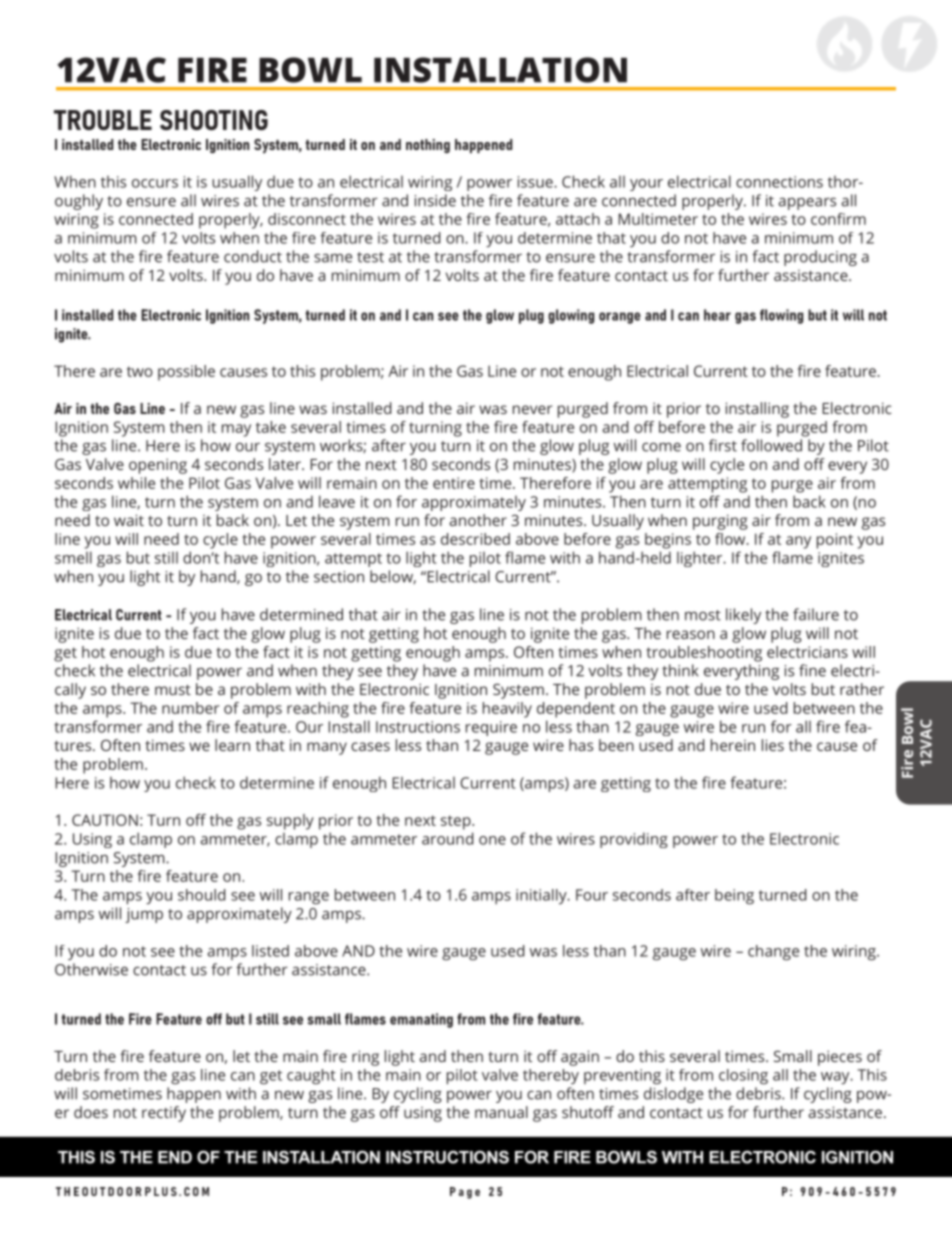 The image size is (952, 1233). Describe the element at coordinates (734, 896) in the image. I see `being` at that location.
